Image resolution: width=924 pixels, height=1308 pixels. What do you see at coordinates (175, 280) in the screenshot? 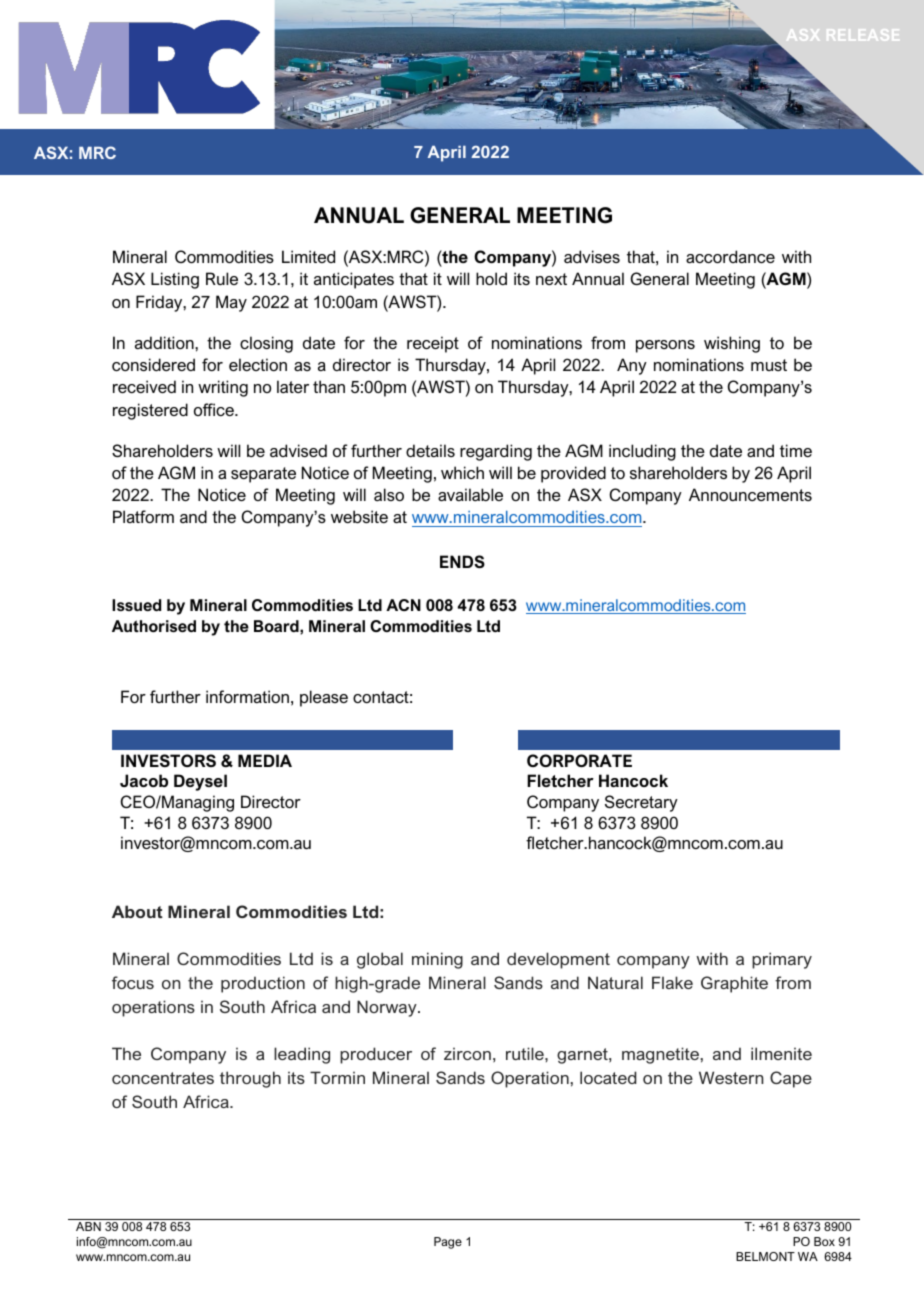
I see `Listing` at bounding box center [175, 280].
